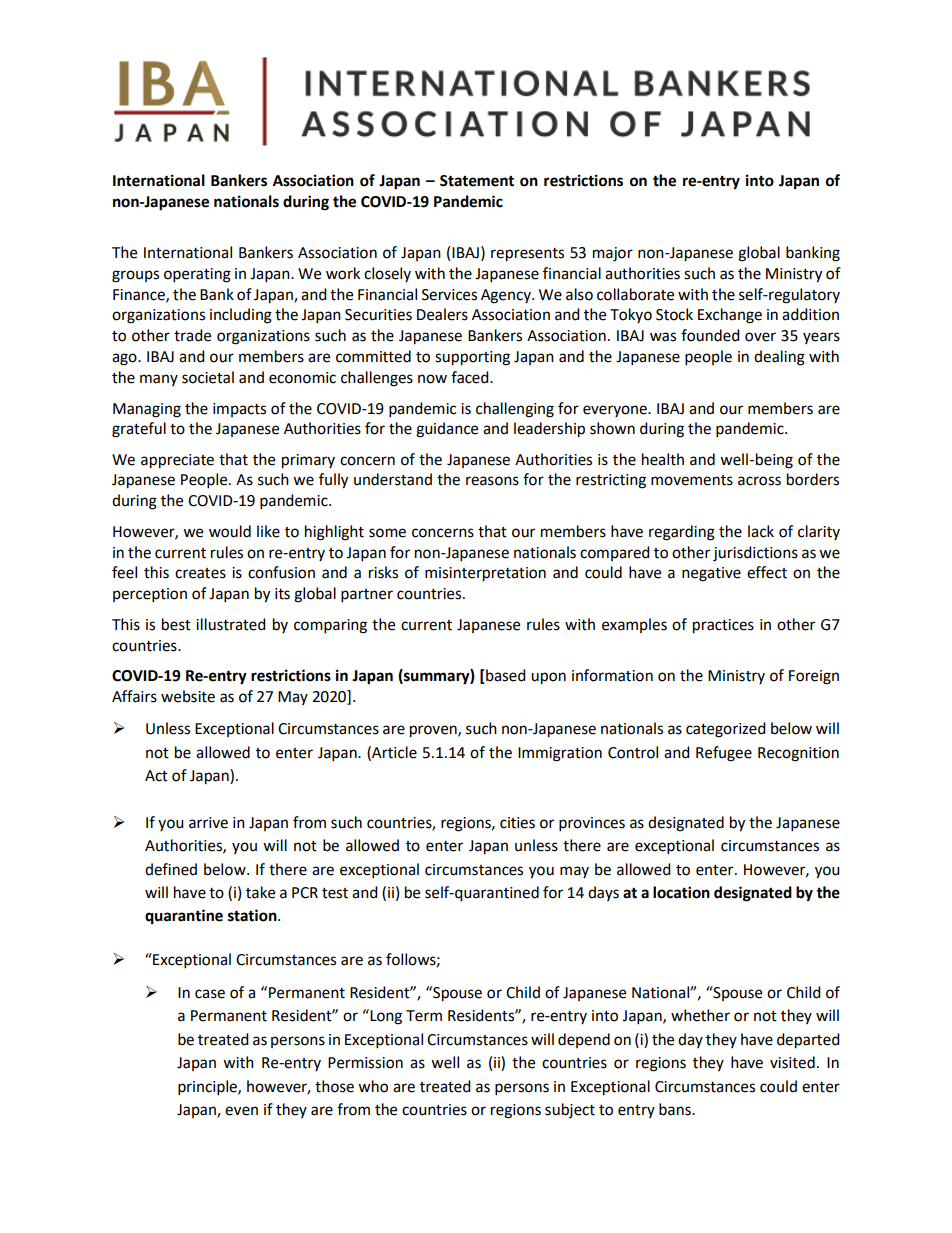 This screenshot has height=1233, width=952. What do you see at coordinates (373, 1086) in the screenshot?
I see `who` at bounding box center [373, 1086].
